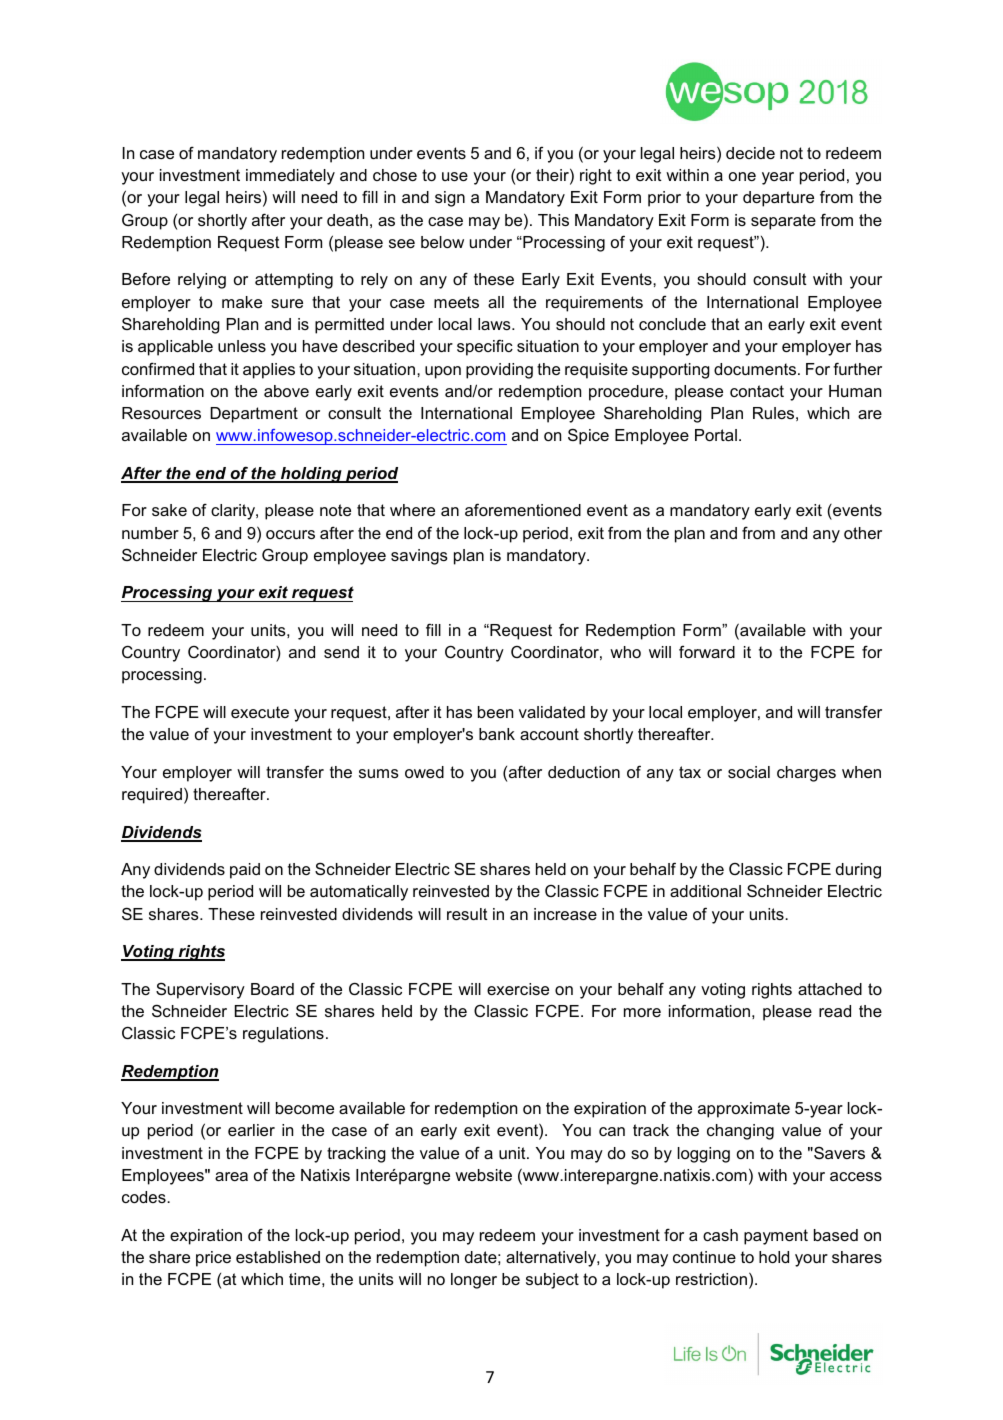  I want to click on price, so click(213, 1259).
